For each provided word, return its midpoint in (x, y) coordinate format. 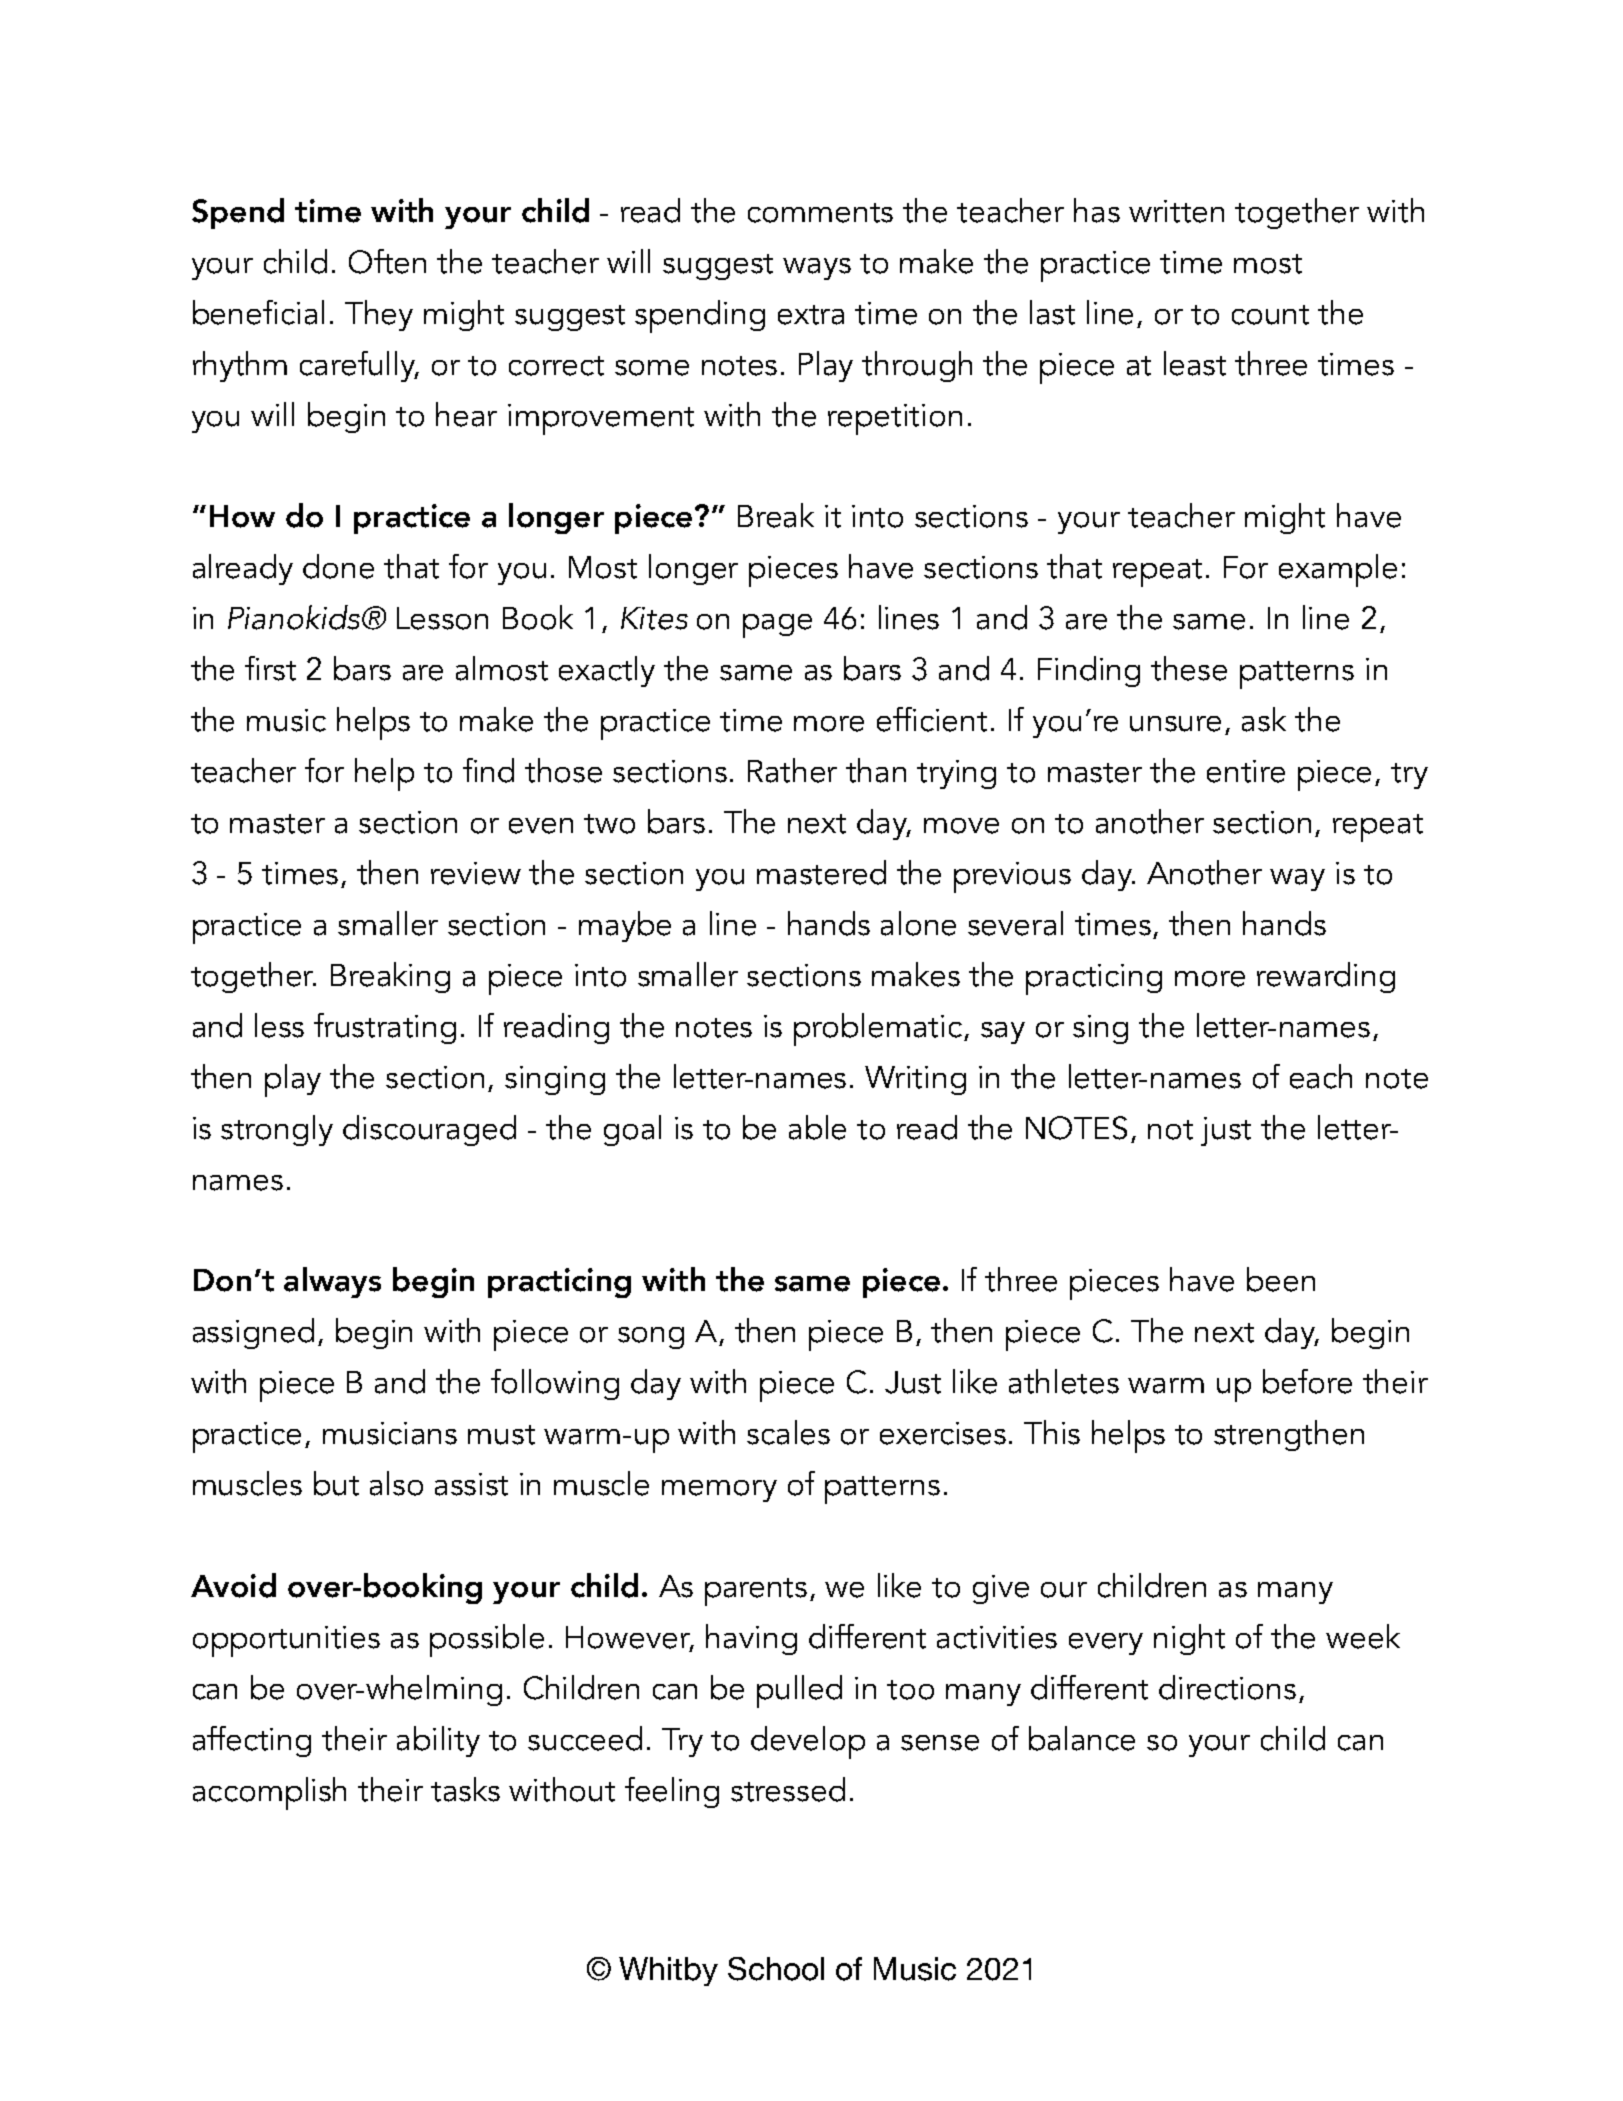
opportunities (286, 1641)
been (1281, 1279)
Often (387, 261)
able (817, 1127)
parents (756, 1592)
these (1189, 668)
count (1270, 315)
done (338, 566)
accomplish (269, 1793)
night (1189, 1639)
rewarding (1326, 977)
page (777, 626)
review (476, 873)
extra (811, 315)
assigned (253, 1333)
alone (918, 923)
